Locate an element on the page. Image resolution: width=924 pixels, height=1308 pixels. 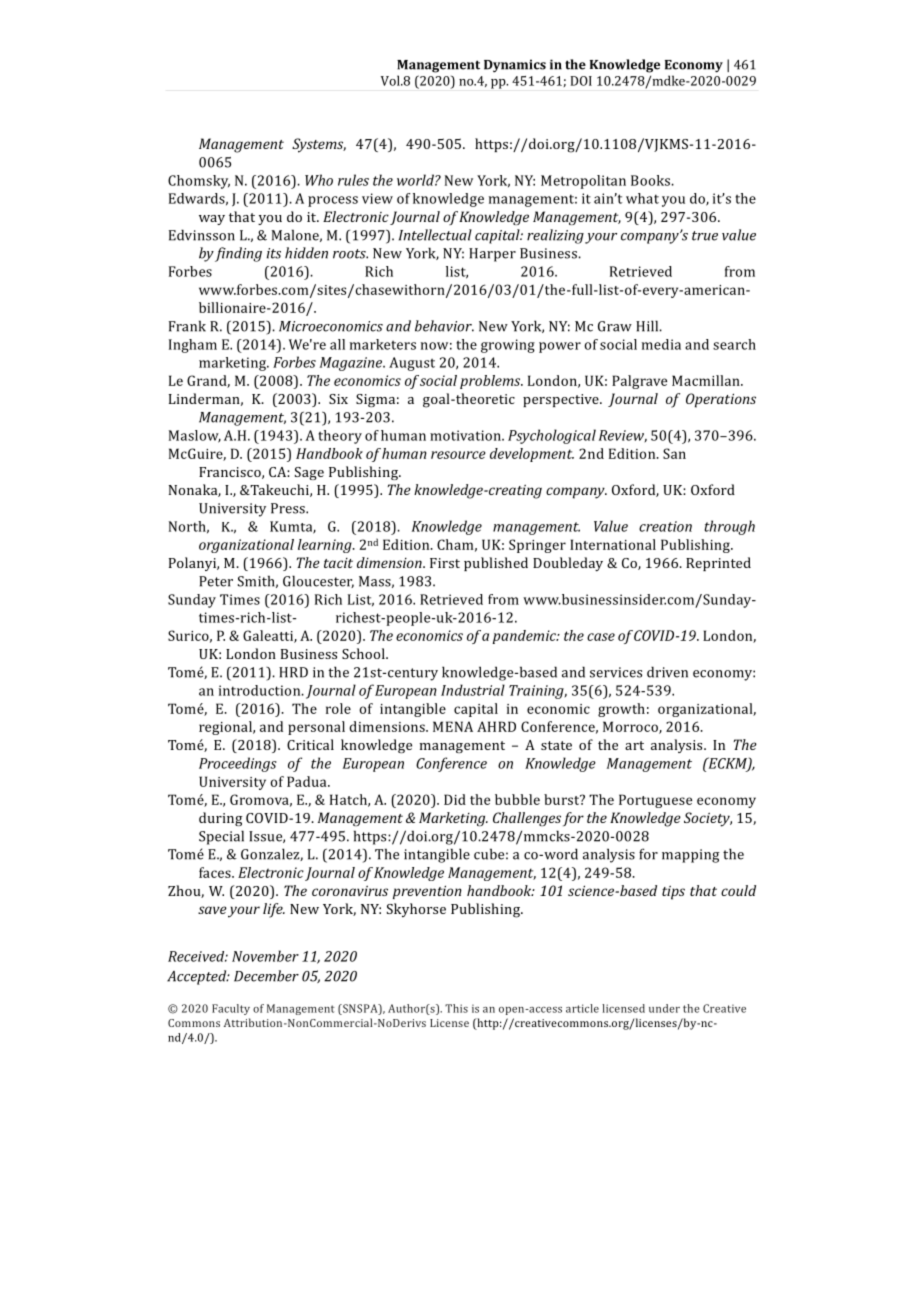
Who is located at coordinates (319, 180).
